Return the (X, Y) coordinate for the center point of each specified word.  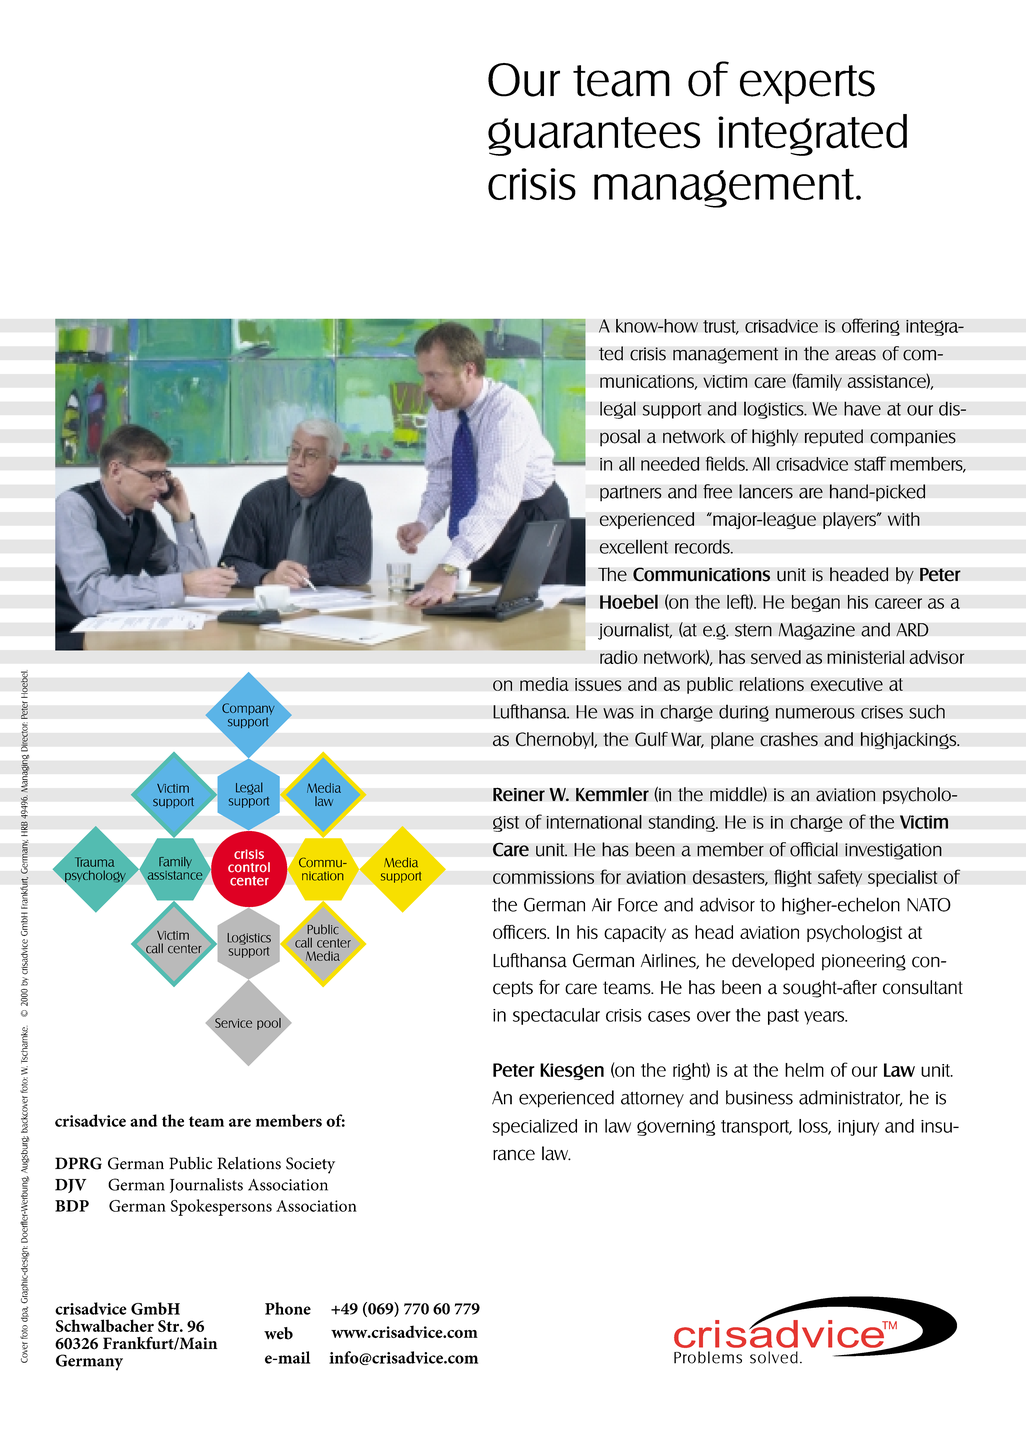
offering (871, 327)
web (278, 1333)
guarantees (594, 136)
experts (807, 84)
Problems (708, 1357)
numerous (815, 713)
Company (248, 709)
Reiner (519, 794)
